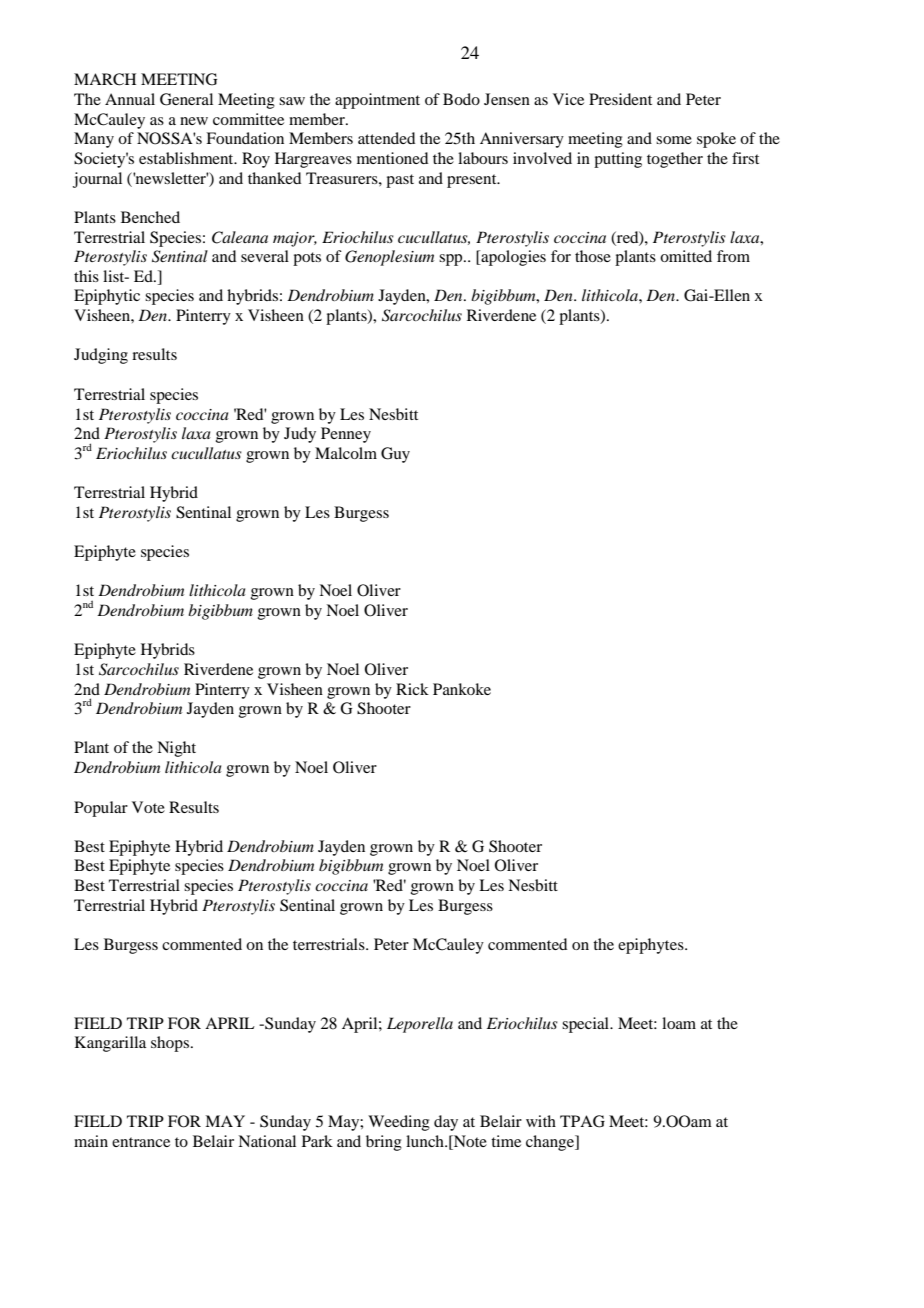 This screenshot has width=924, height=1308. What do you see at coordinates (141, 1142) in the screenshot?
I see `entrance` at bounding box center [141, 1142].
